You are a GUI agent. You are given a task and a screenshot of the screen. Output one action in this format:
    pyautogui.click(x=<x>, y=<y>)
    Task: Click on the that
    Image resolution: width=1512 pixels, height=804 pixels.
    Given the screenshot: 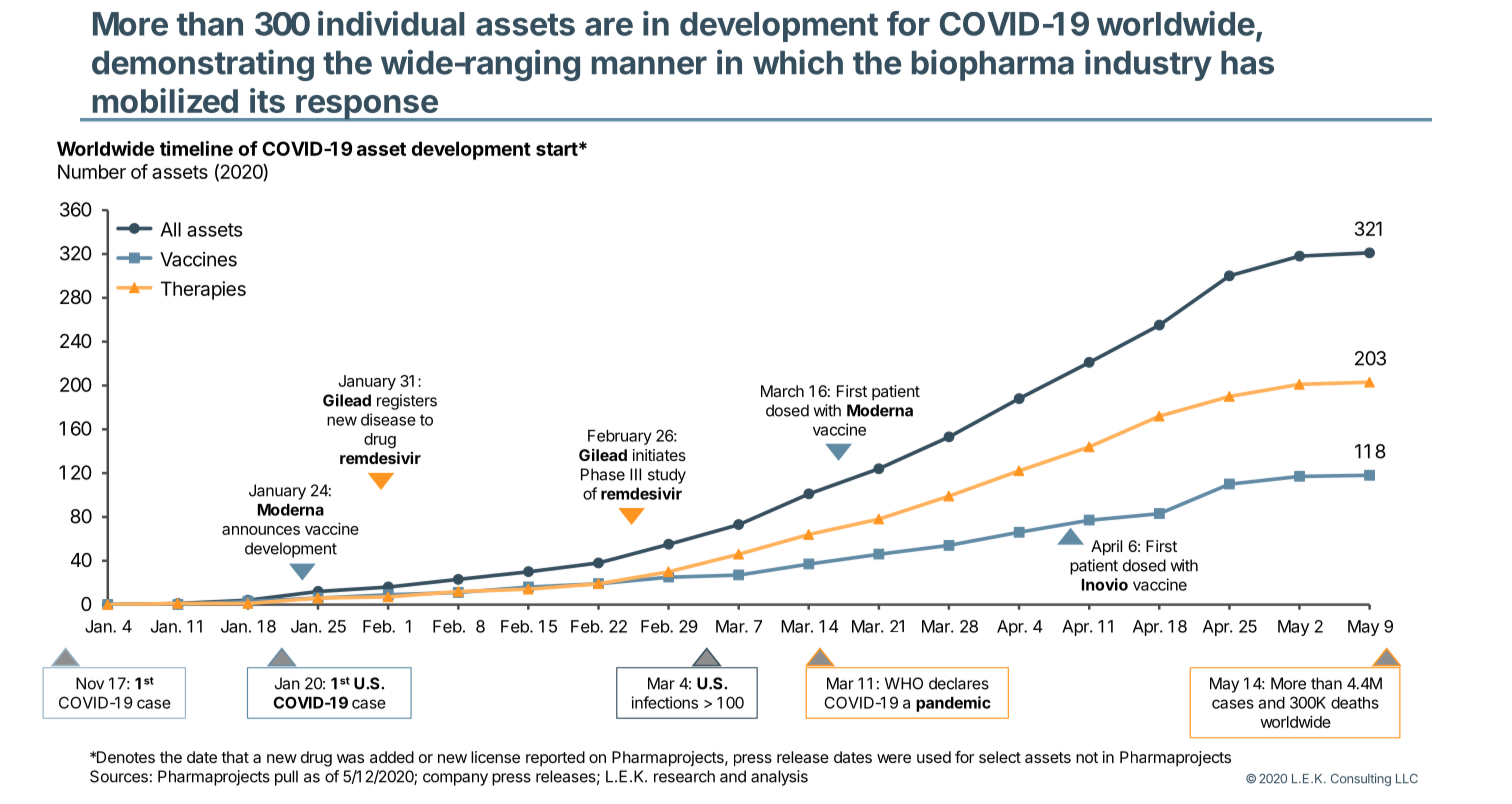 What is the action you would take?
    pyautogui.click(x=235, y=757)
